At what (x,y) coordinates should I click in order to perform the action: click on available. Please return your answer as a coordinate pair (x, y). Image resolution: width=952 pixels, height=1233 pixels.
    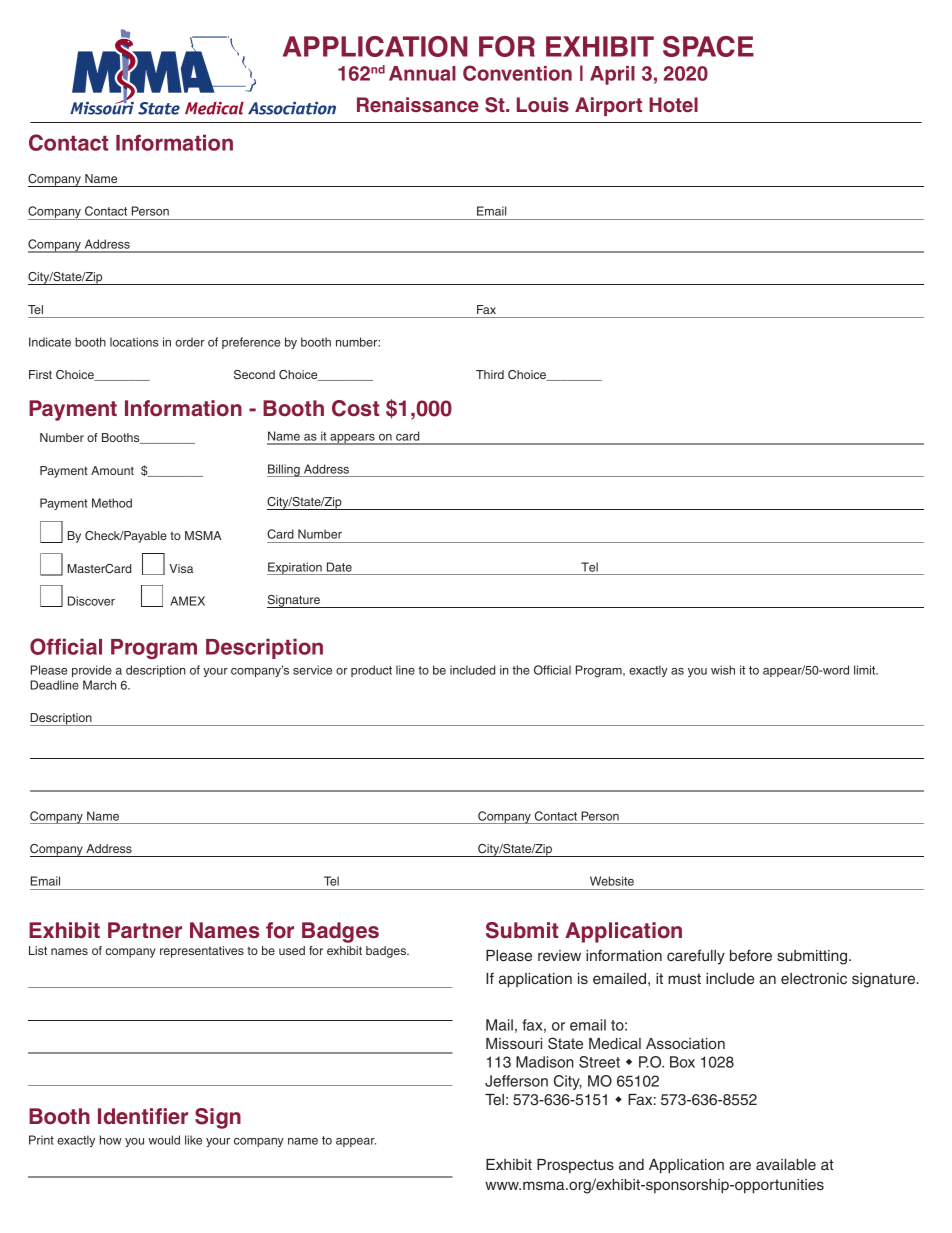
    Looking at the image, I should click on (786, 1164).
